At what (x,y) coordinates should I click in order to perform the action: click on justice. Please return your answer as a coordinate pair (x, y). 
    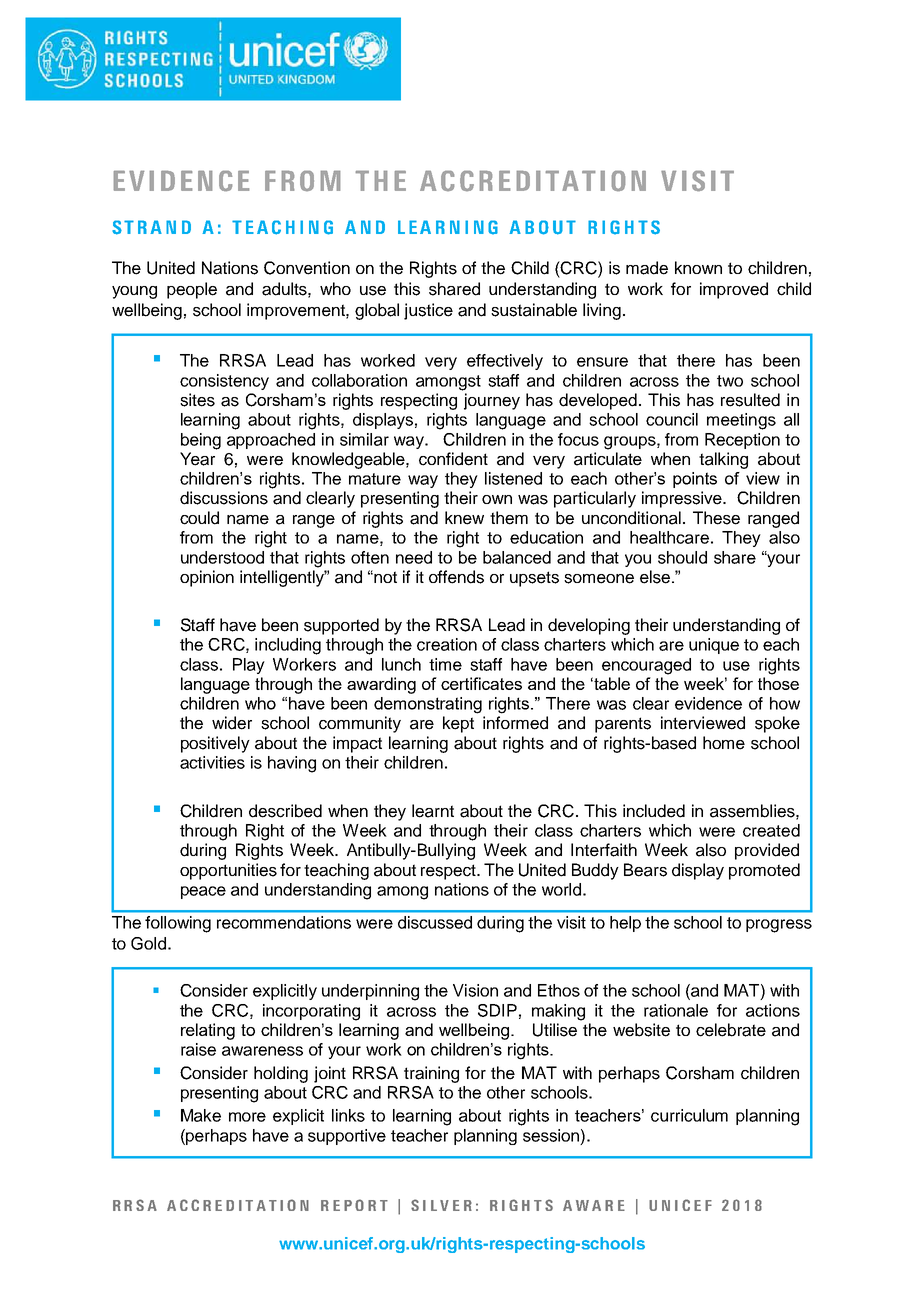
    Looking at the image, I should click on (428, 311).
